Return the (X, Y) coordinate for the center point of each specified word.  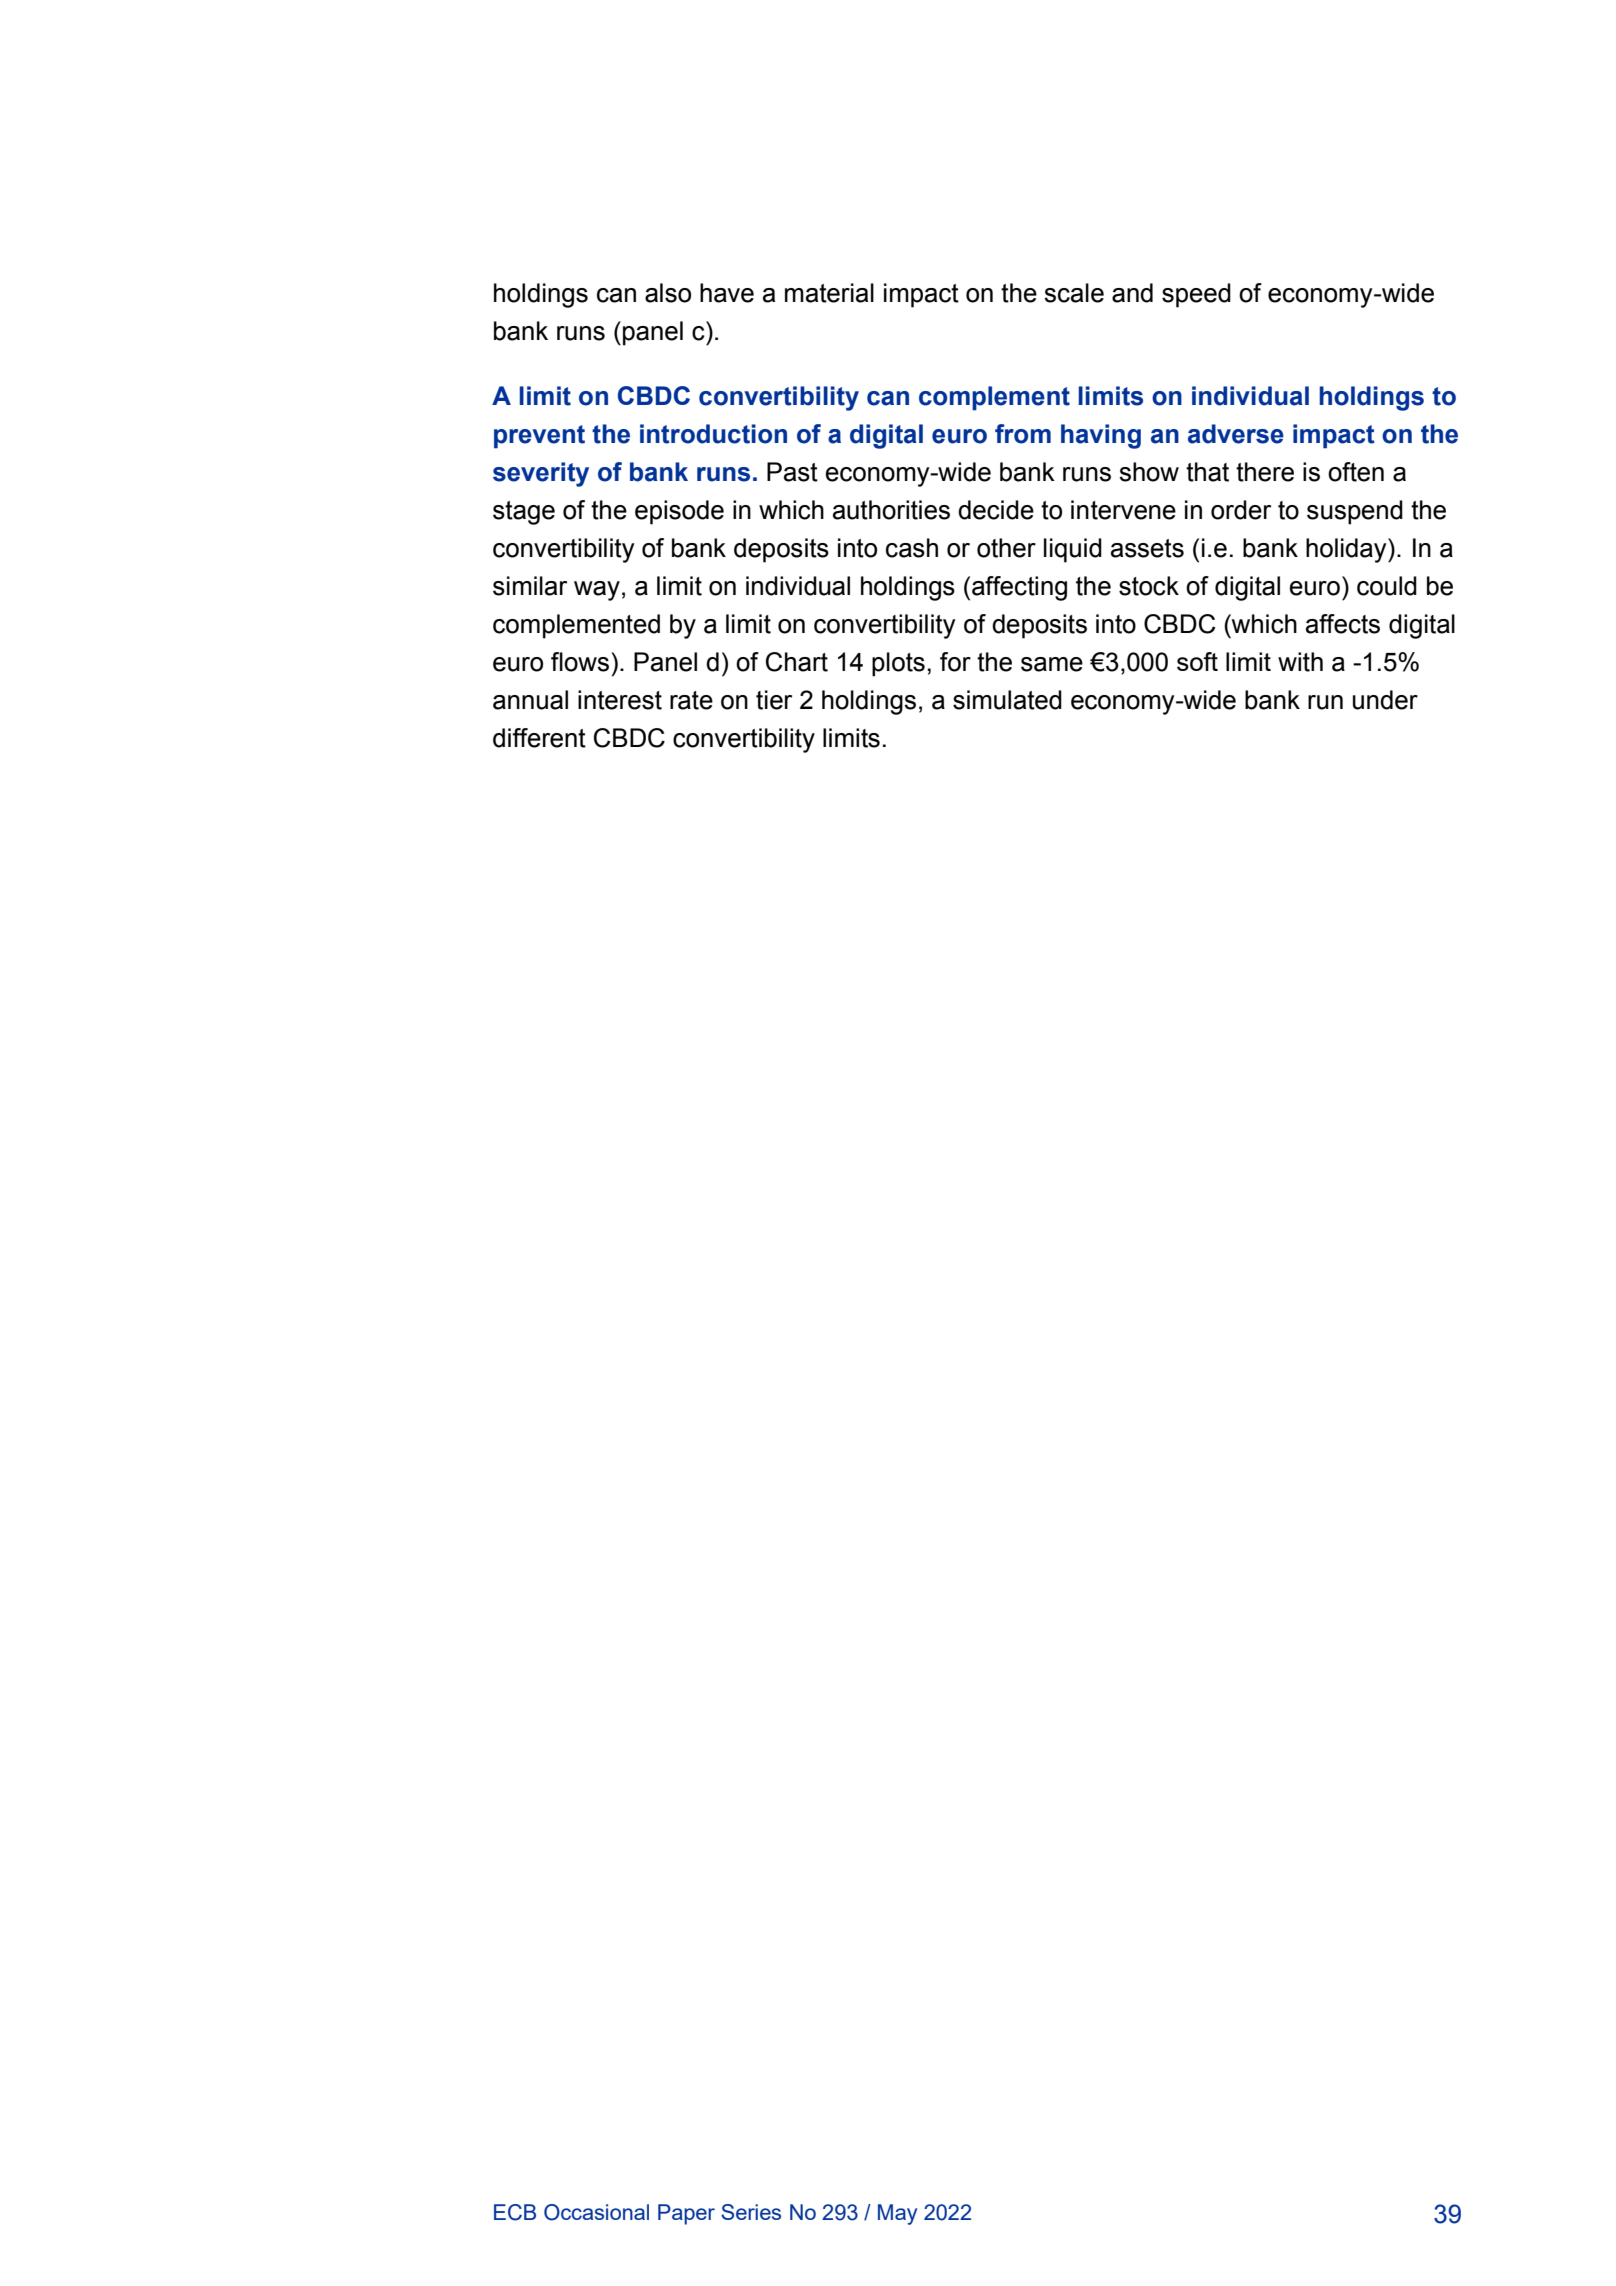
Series (751, 2212)
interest (620, 700)
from (1023, 434)
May (897, 2214)
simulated (1007, 700)
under (1385, 700)
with (1300, 662)
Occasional (596, 2212)
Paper (686, 2214)
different (539, 738)
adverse (1236, 434)
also (668, 293)
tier (774, 700)
